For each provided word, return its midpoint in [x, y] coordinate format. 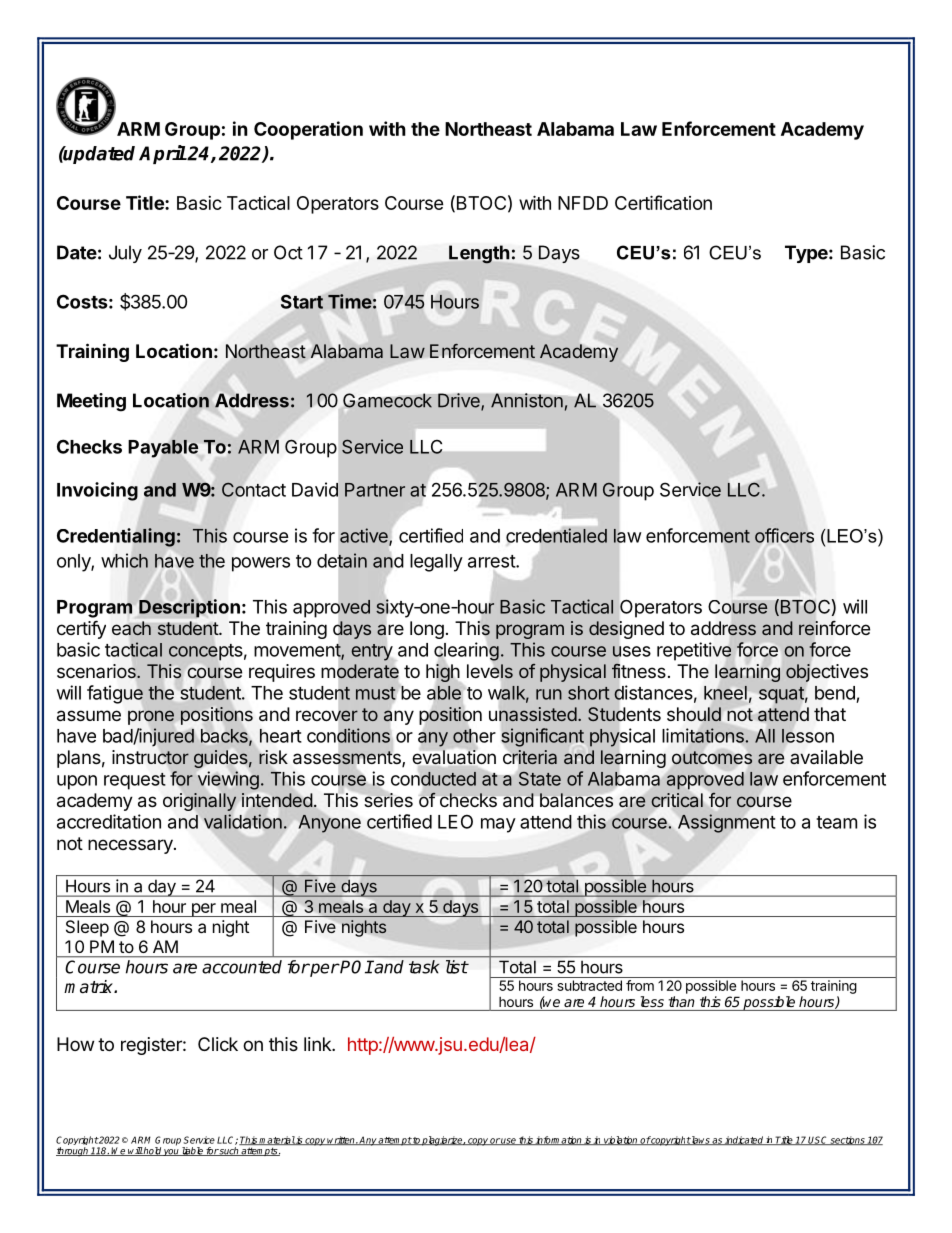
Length [479, 254]
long [427, 630]
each [131, 628]
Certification [663, 202]
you [171, 1152]
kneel [725, 693]
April [163, 154]
